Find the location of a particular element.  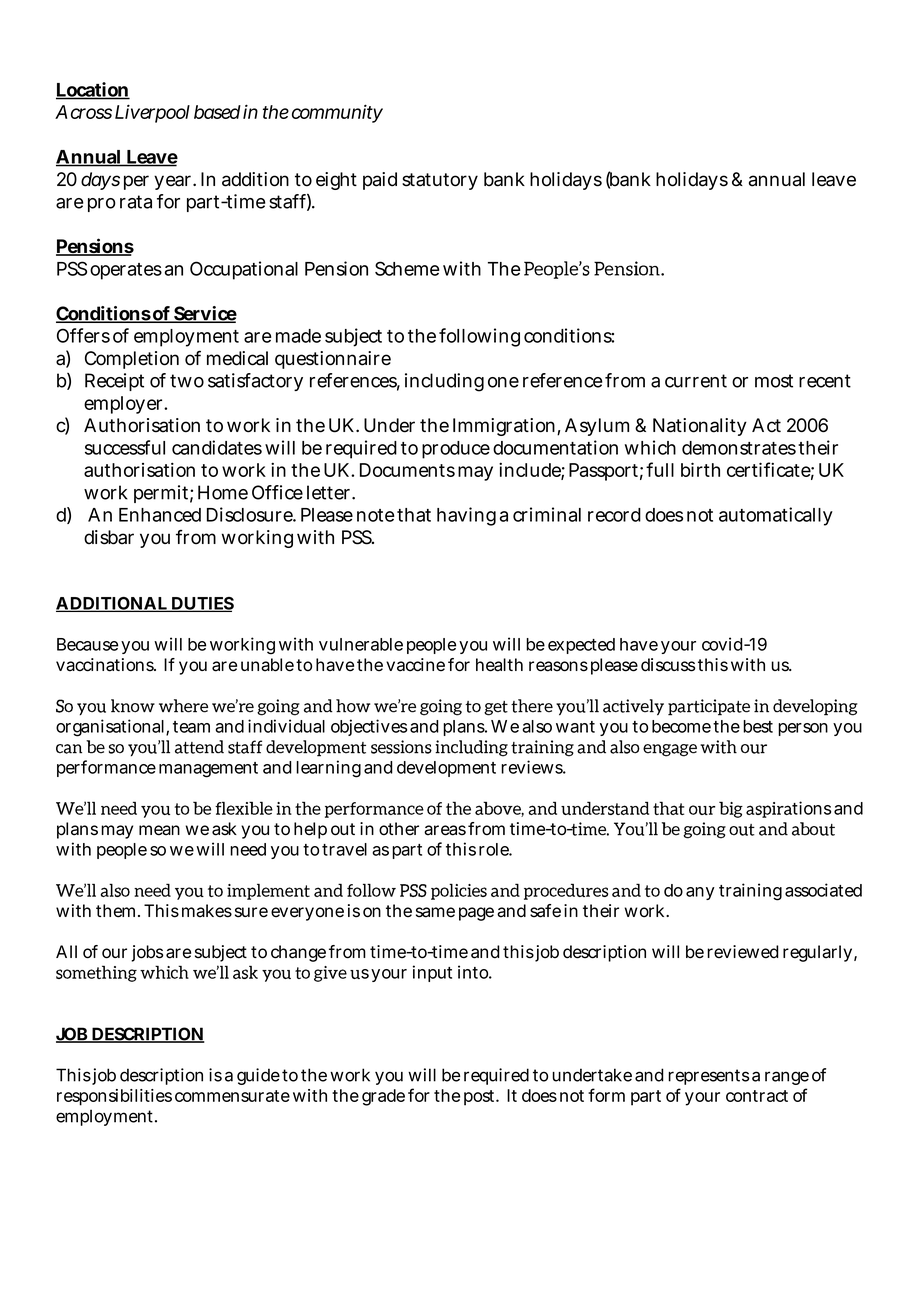

development is located at coordinates (446, 769).
